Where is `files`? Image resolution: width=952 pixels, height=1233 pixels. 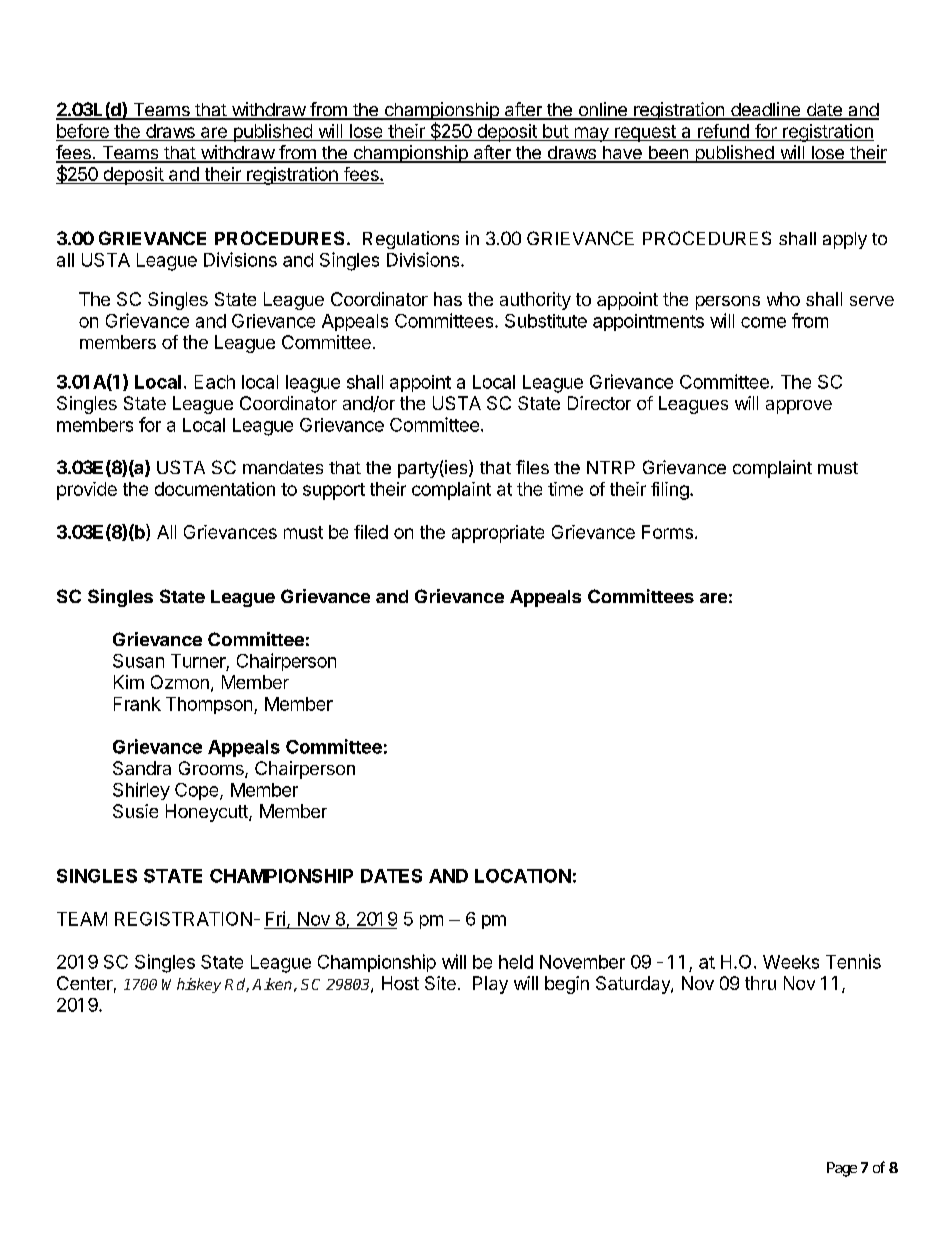 files is located at coordinates (532, 467).
